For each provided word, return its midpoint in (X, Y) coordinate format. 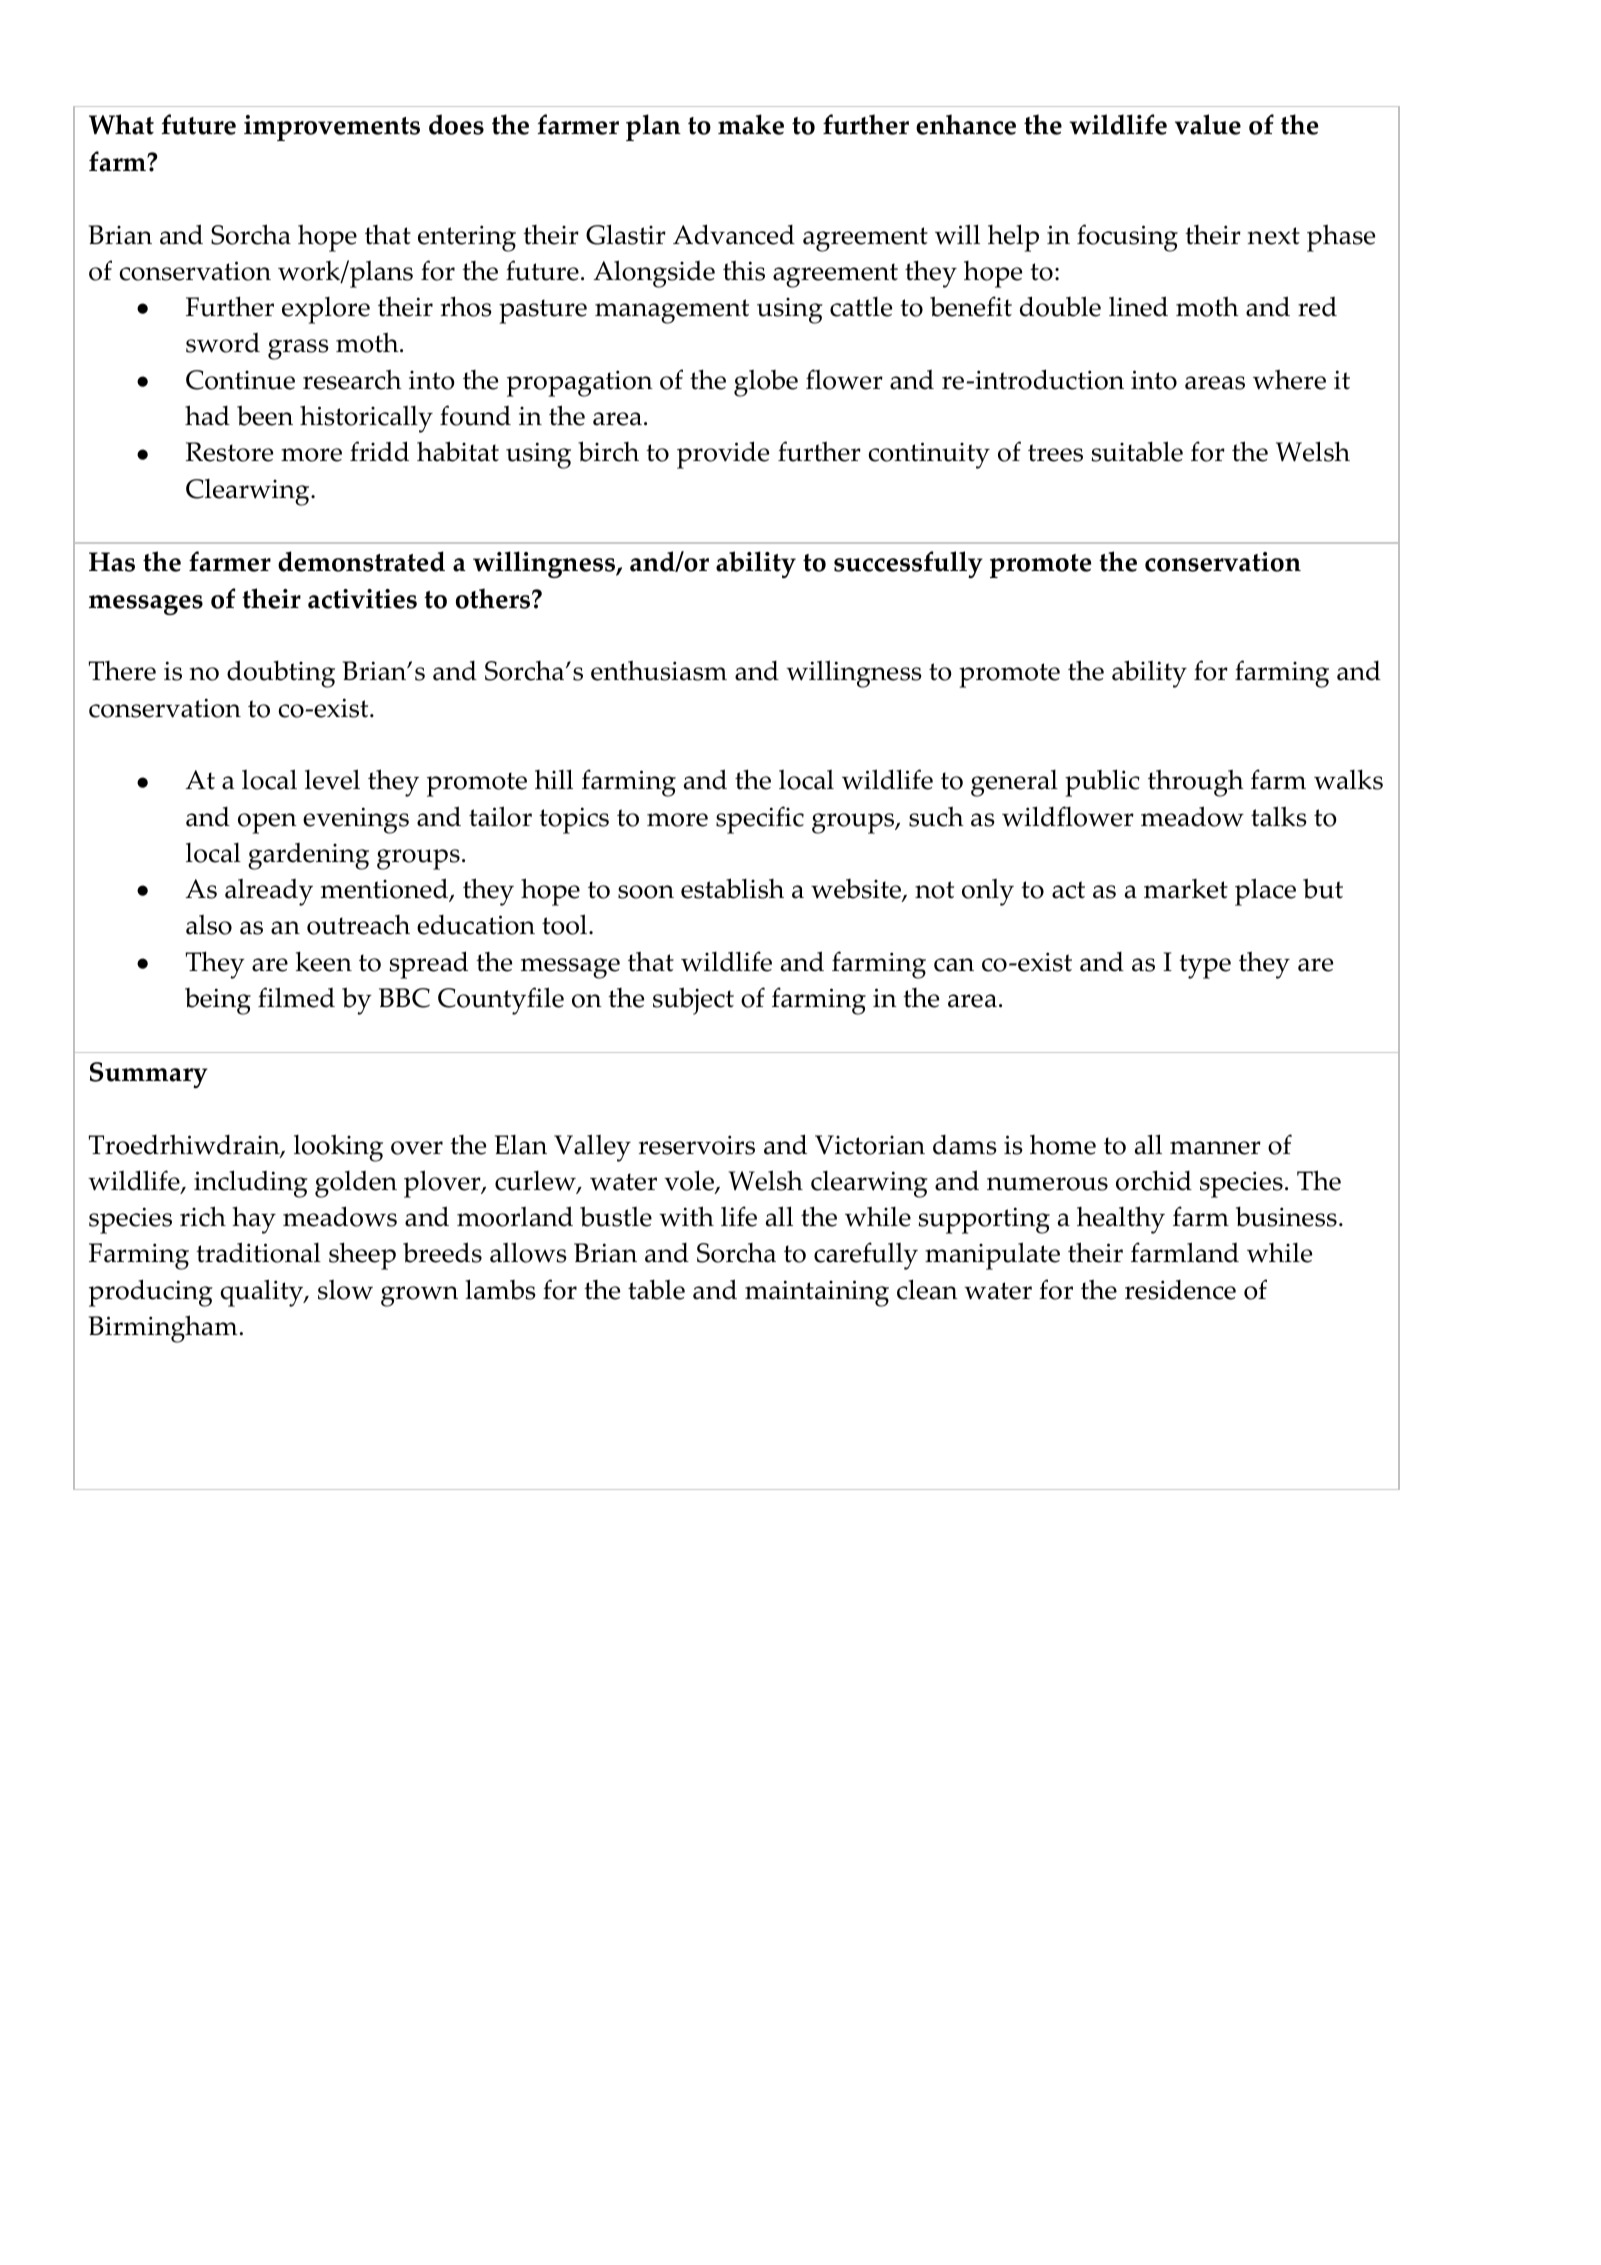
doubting (281, 674)
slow (345, 1289)
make (751, 124)
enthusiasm (659, 670)
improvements (332, 128)
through (1196, 783)
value (1208, 124)
